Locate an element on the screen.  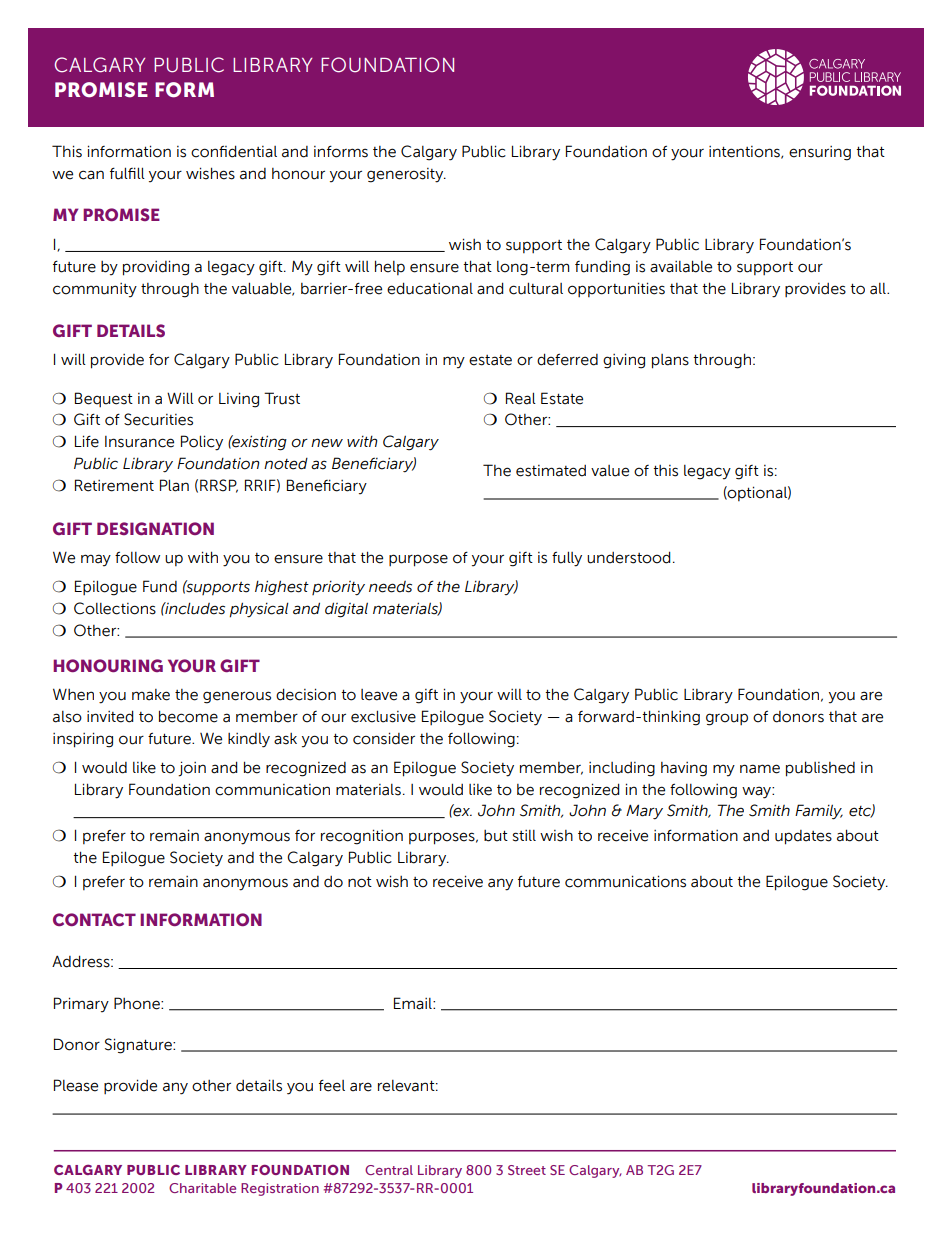
understood is located at coordinates (629, 557).
